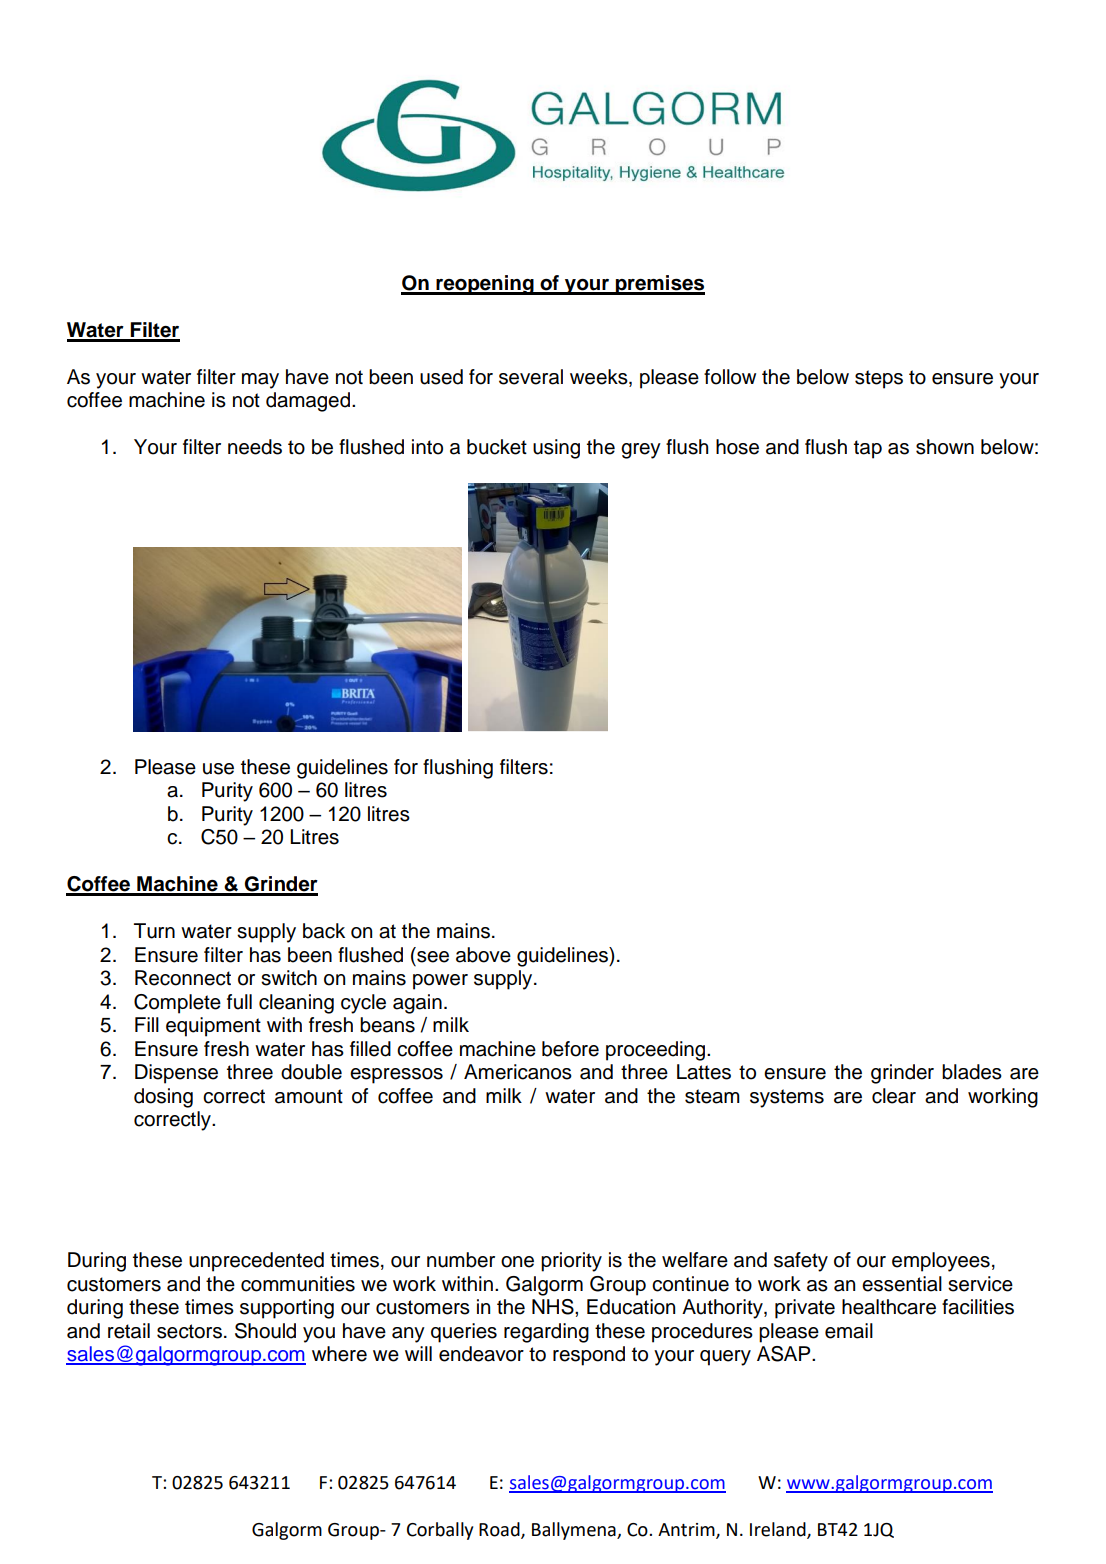 The width and height of the image is (1106, 1564). What do you see at coordinates (483, 955) in the image?
I see `above` at bounding box center [483, 955].
